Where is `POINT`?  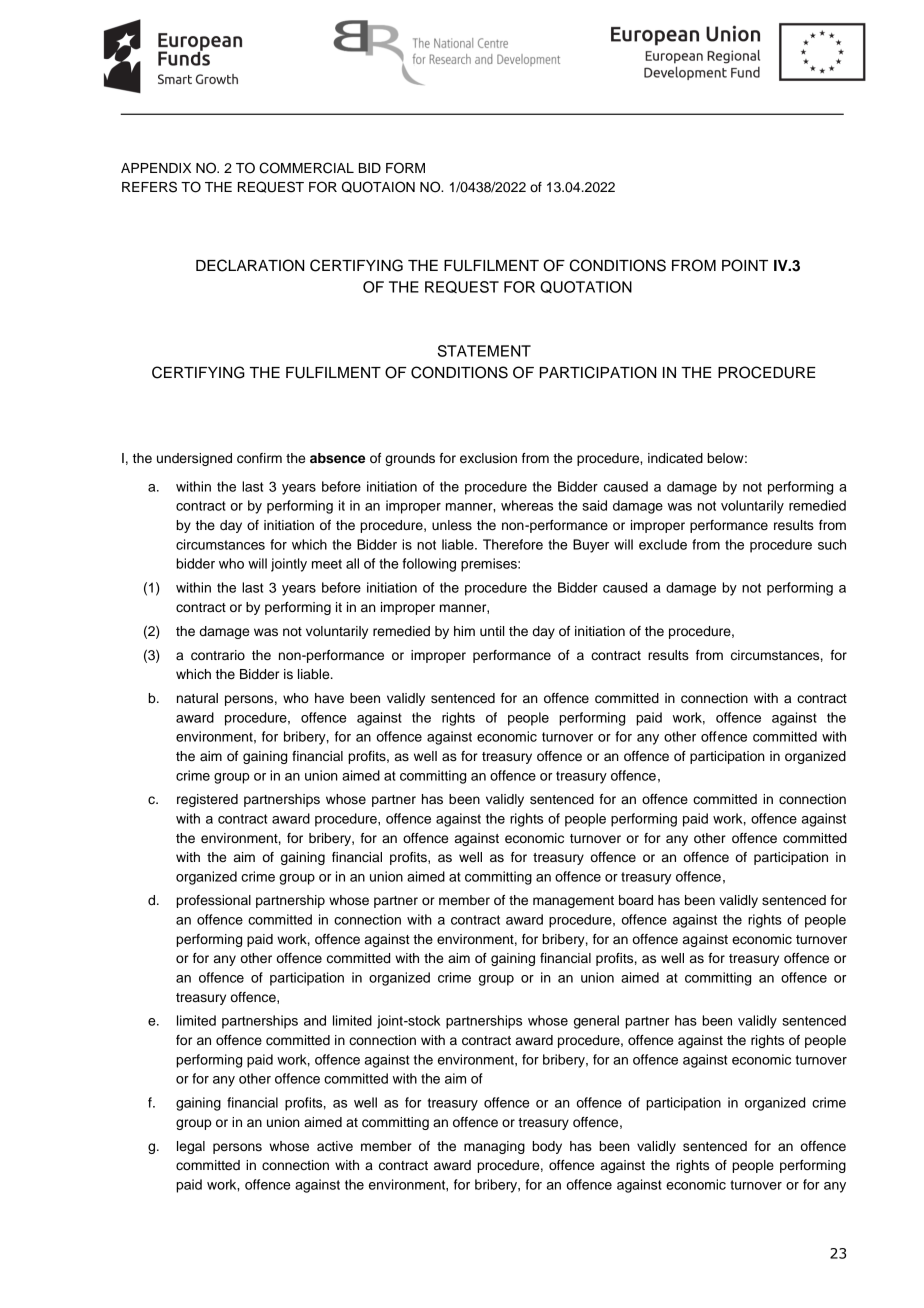
POINT is located at coordinates (745, 265).
